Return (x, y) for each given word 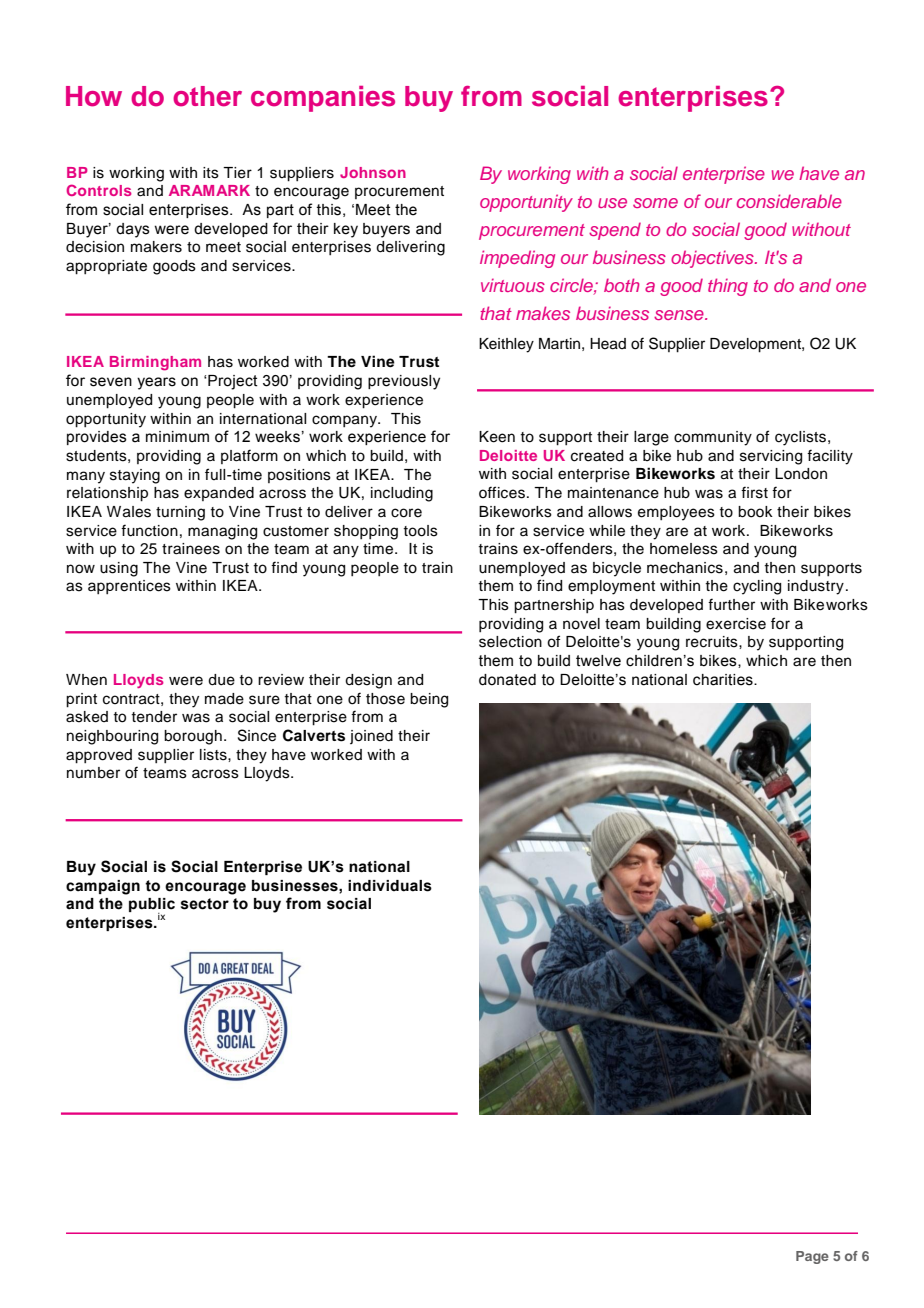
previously (404, 382)
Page (812, 1257)
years (156, 383)
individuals (390, 886)
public (152, 906)
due (221, 680)
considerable (789, 201)
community (713, 438)
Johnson (373, 172)
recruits (713, 642)
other (207, 96)
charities (724, 680)
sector (205, 904)
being (429, 700)
